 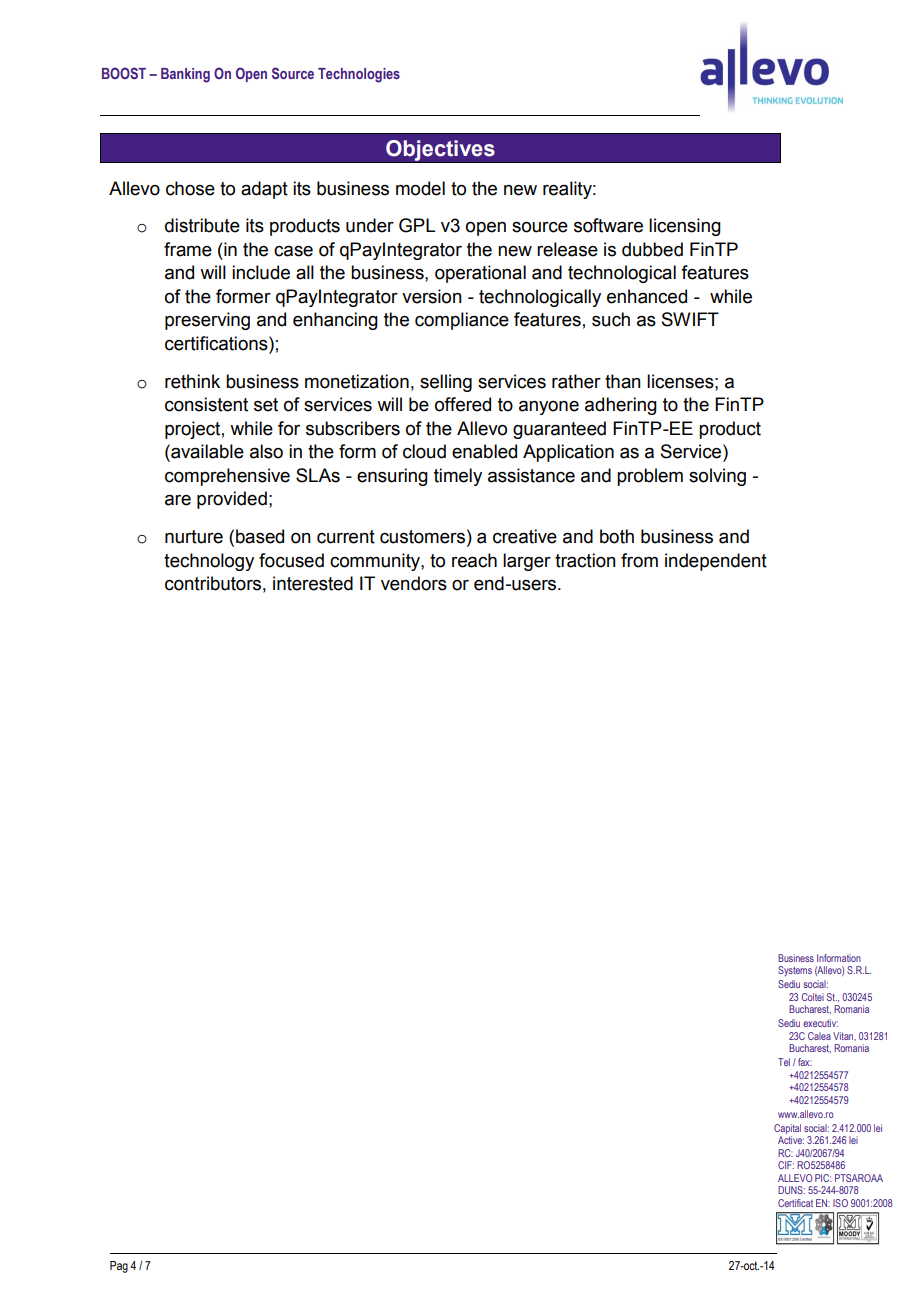 What do you see at coordinates (685, 227) in the page?
I see `licensing` at bounding box center [685, 227].
